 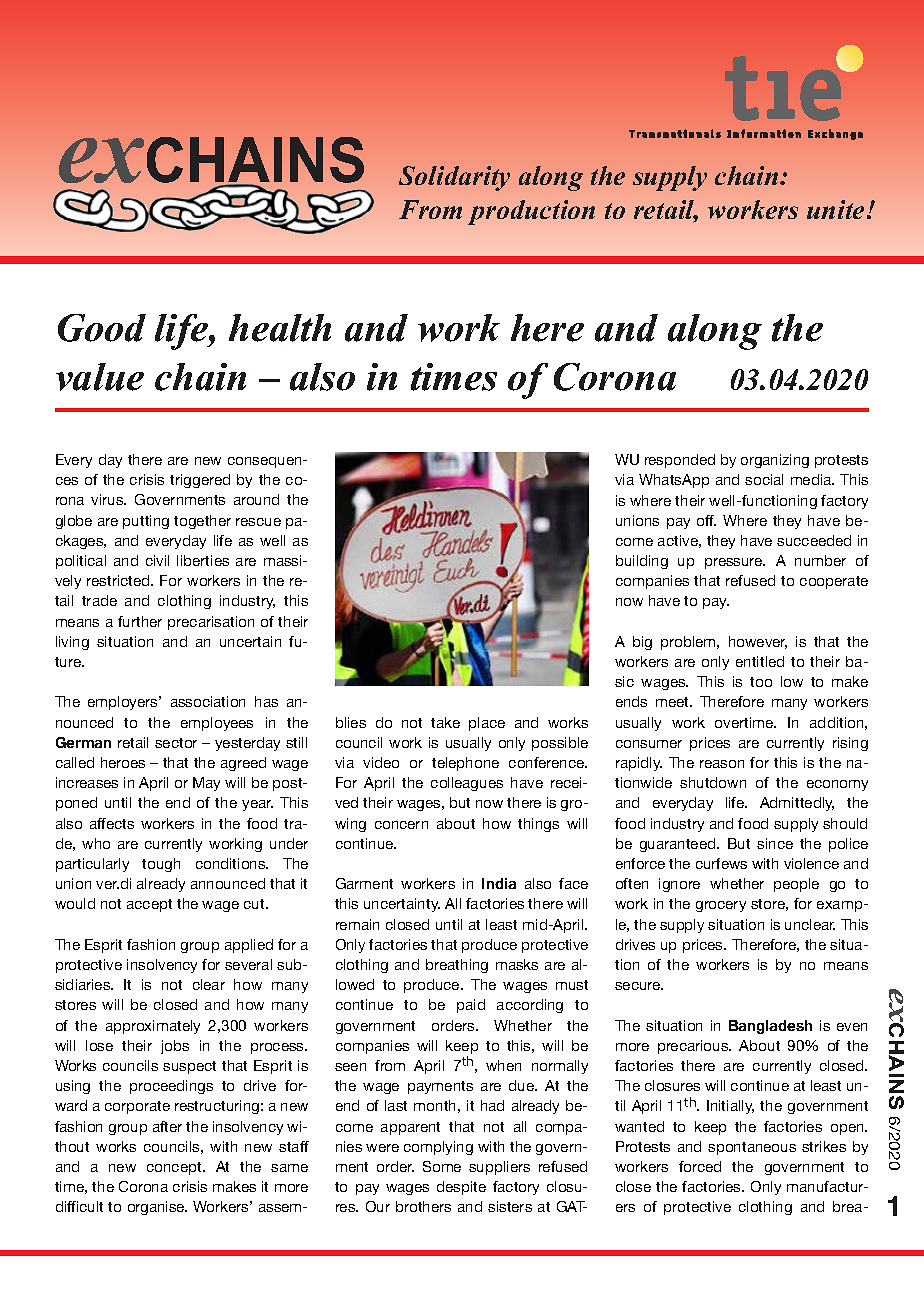 What do you see at coordinates (124, 703) in the page?
I see `employers` at bounding box center [124, 703].
